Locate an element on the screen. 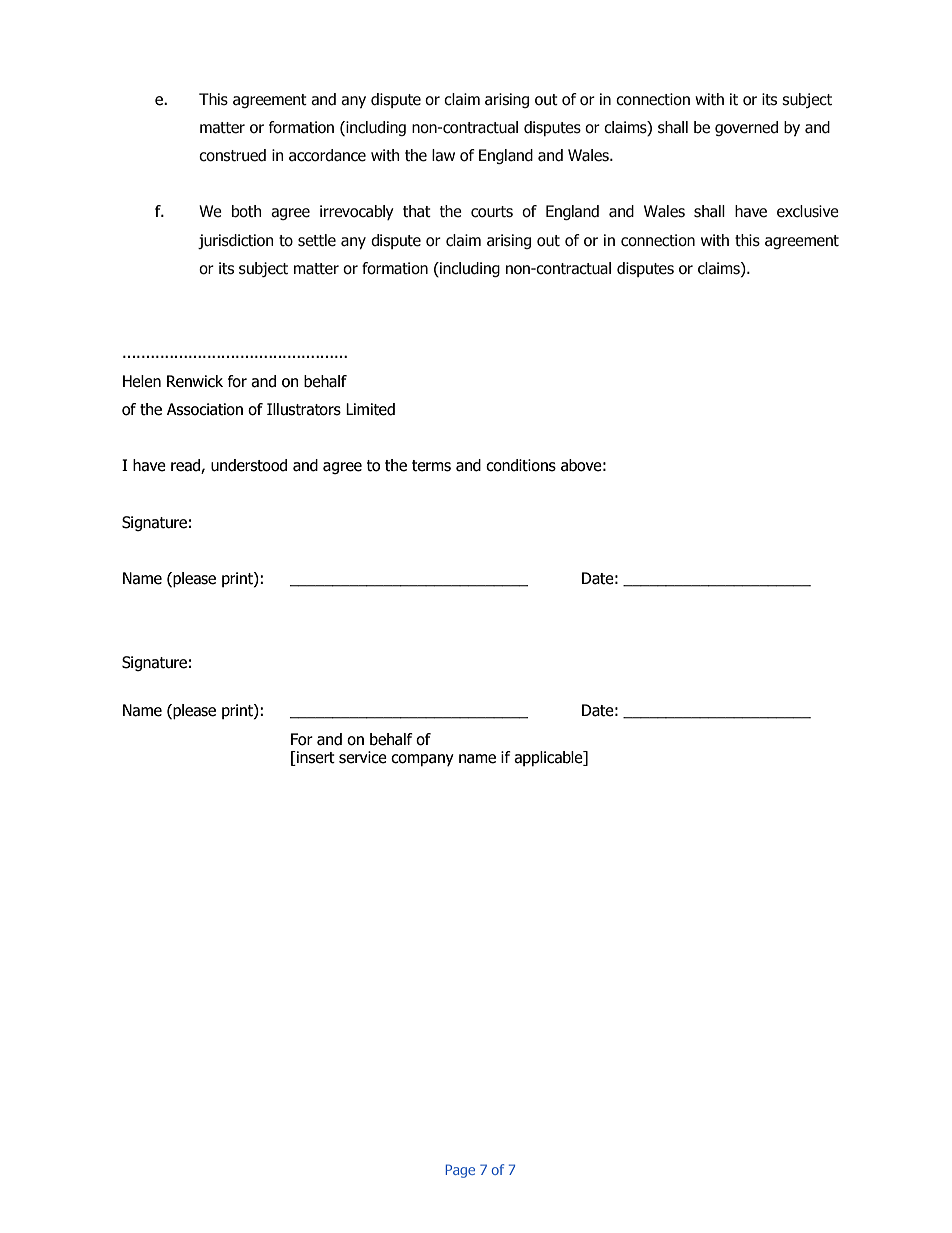  construed is located at coordinates (232, 155).
